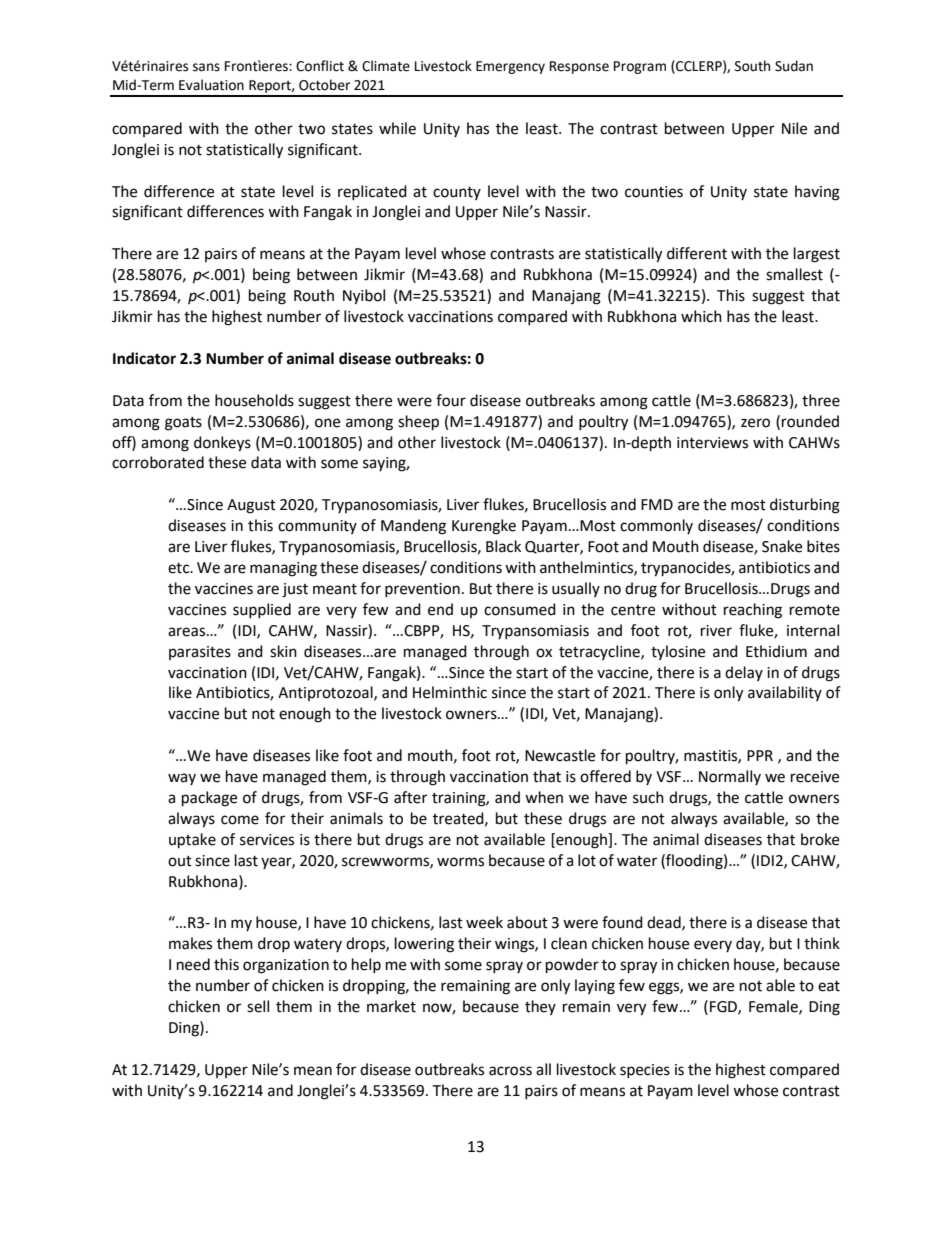 The height and width of the document is (1233, 952). What do you see at coordinates (510, 67) in the document?
I see `Emergency` at bounding box center [510, 67].
